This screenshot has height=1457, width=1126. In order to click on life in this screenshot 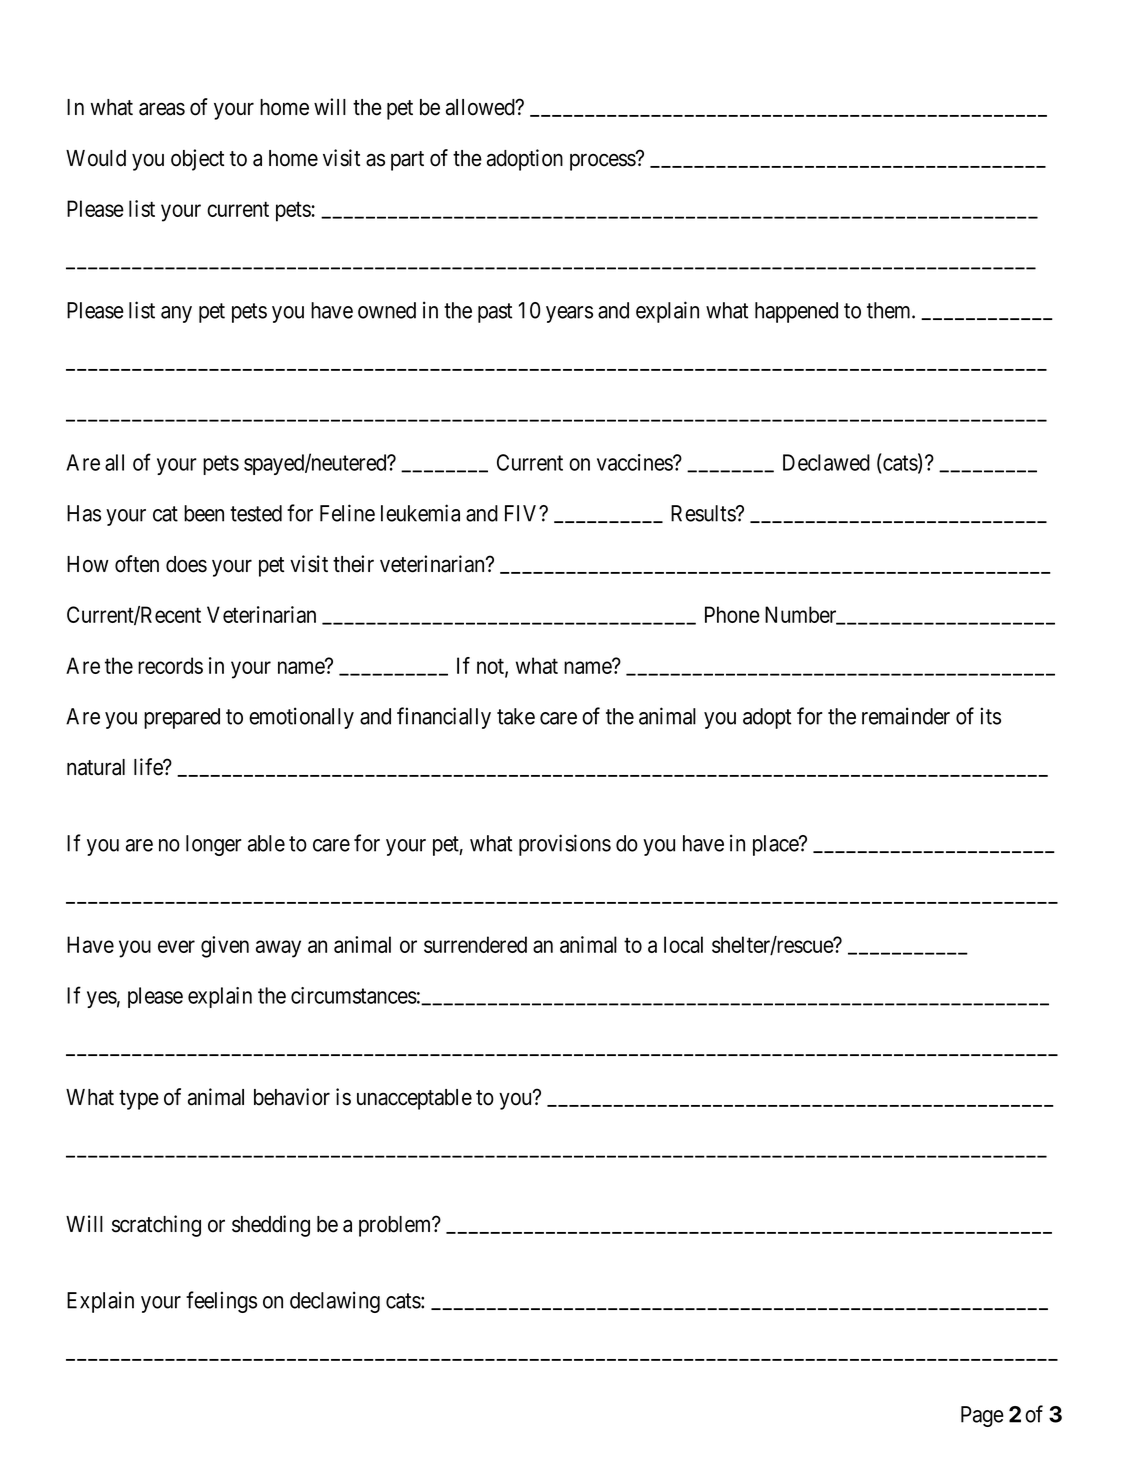, I will do `click(149, 767)`.
